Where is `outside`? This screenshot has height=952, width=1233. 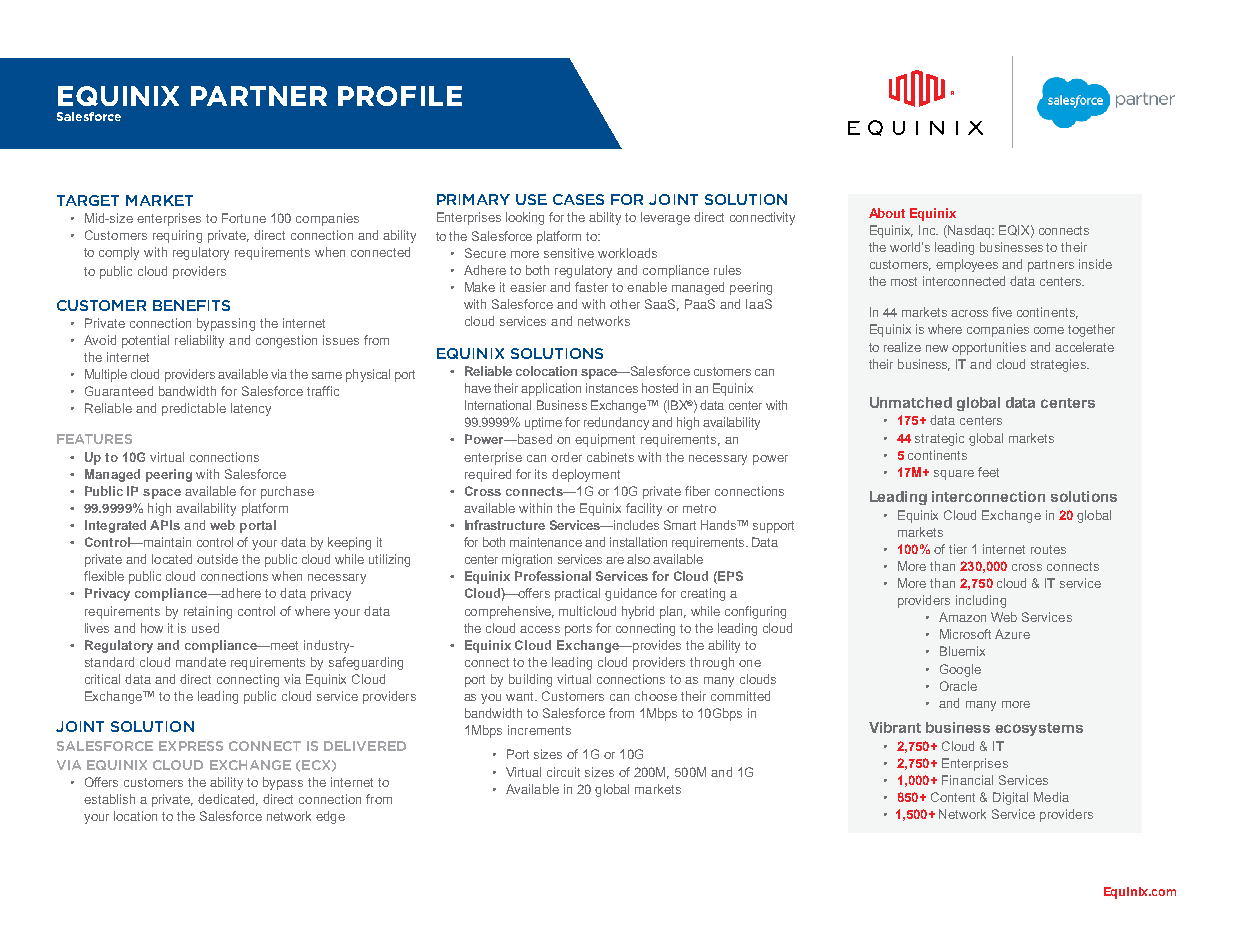
outside is located at coordinates (217, 559).
